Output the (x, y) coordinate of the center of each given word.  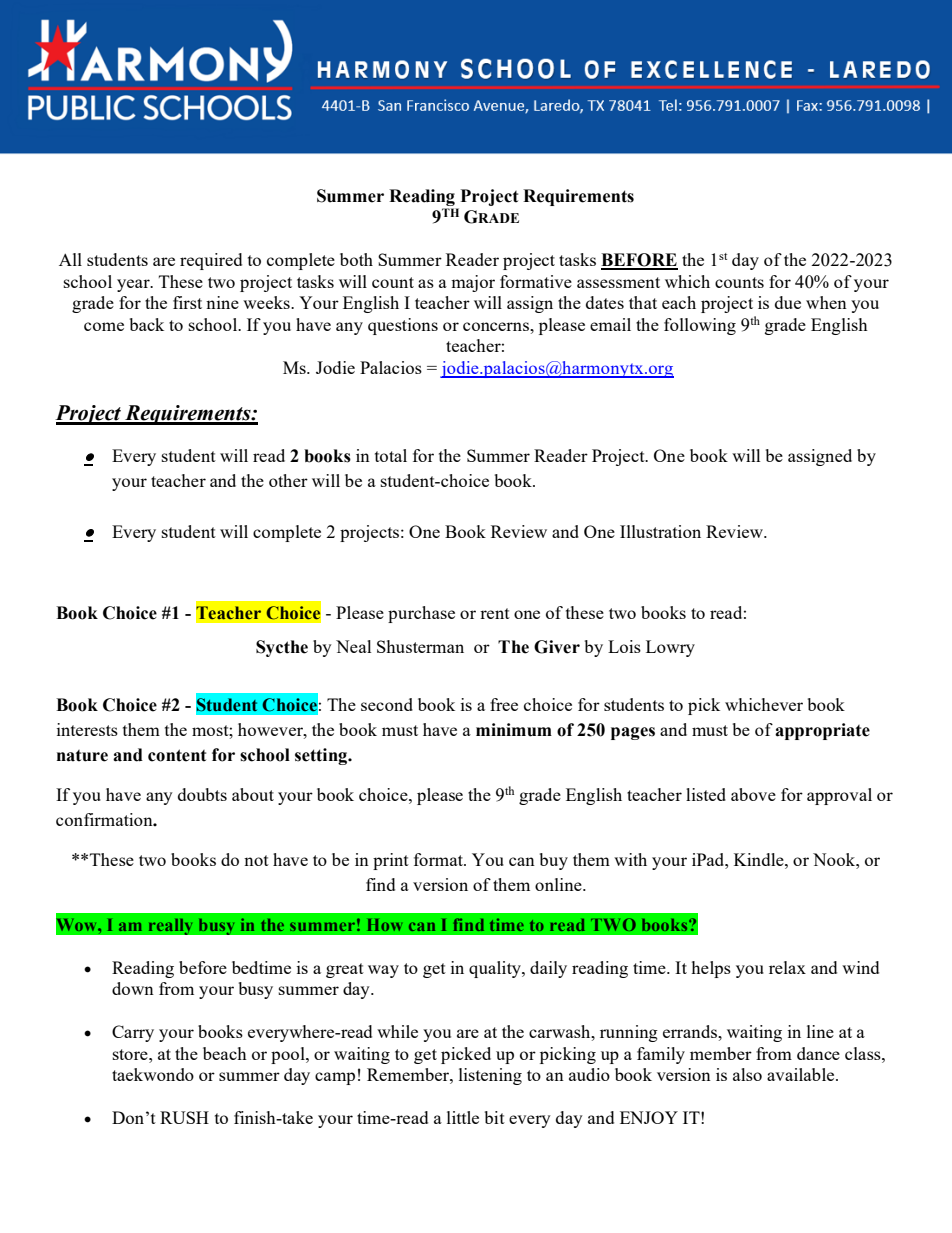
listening (490, 1076)
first (187, 302)
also (747, 1074)
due (788, 302)
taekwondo (153, 1074)
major (473, 283)
